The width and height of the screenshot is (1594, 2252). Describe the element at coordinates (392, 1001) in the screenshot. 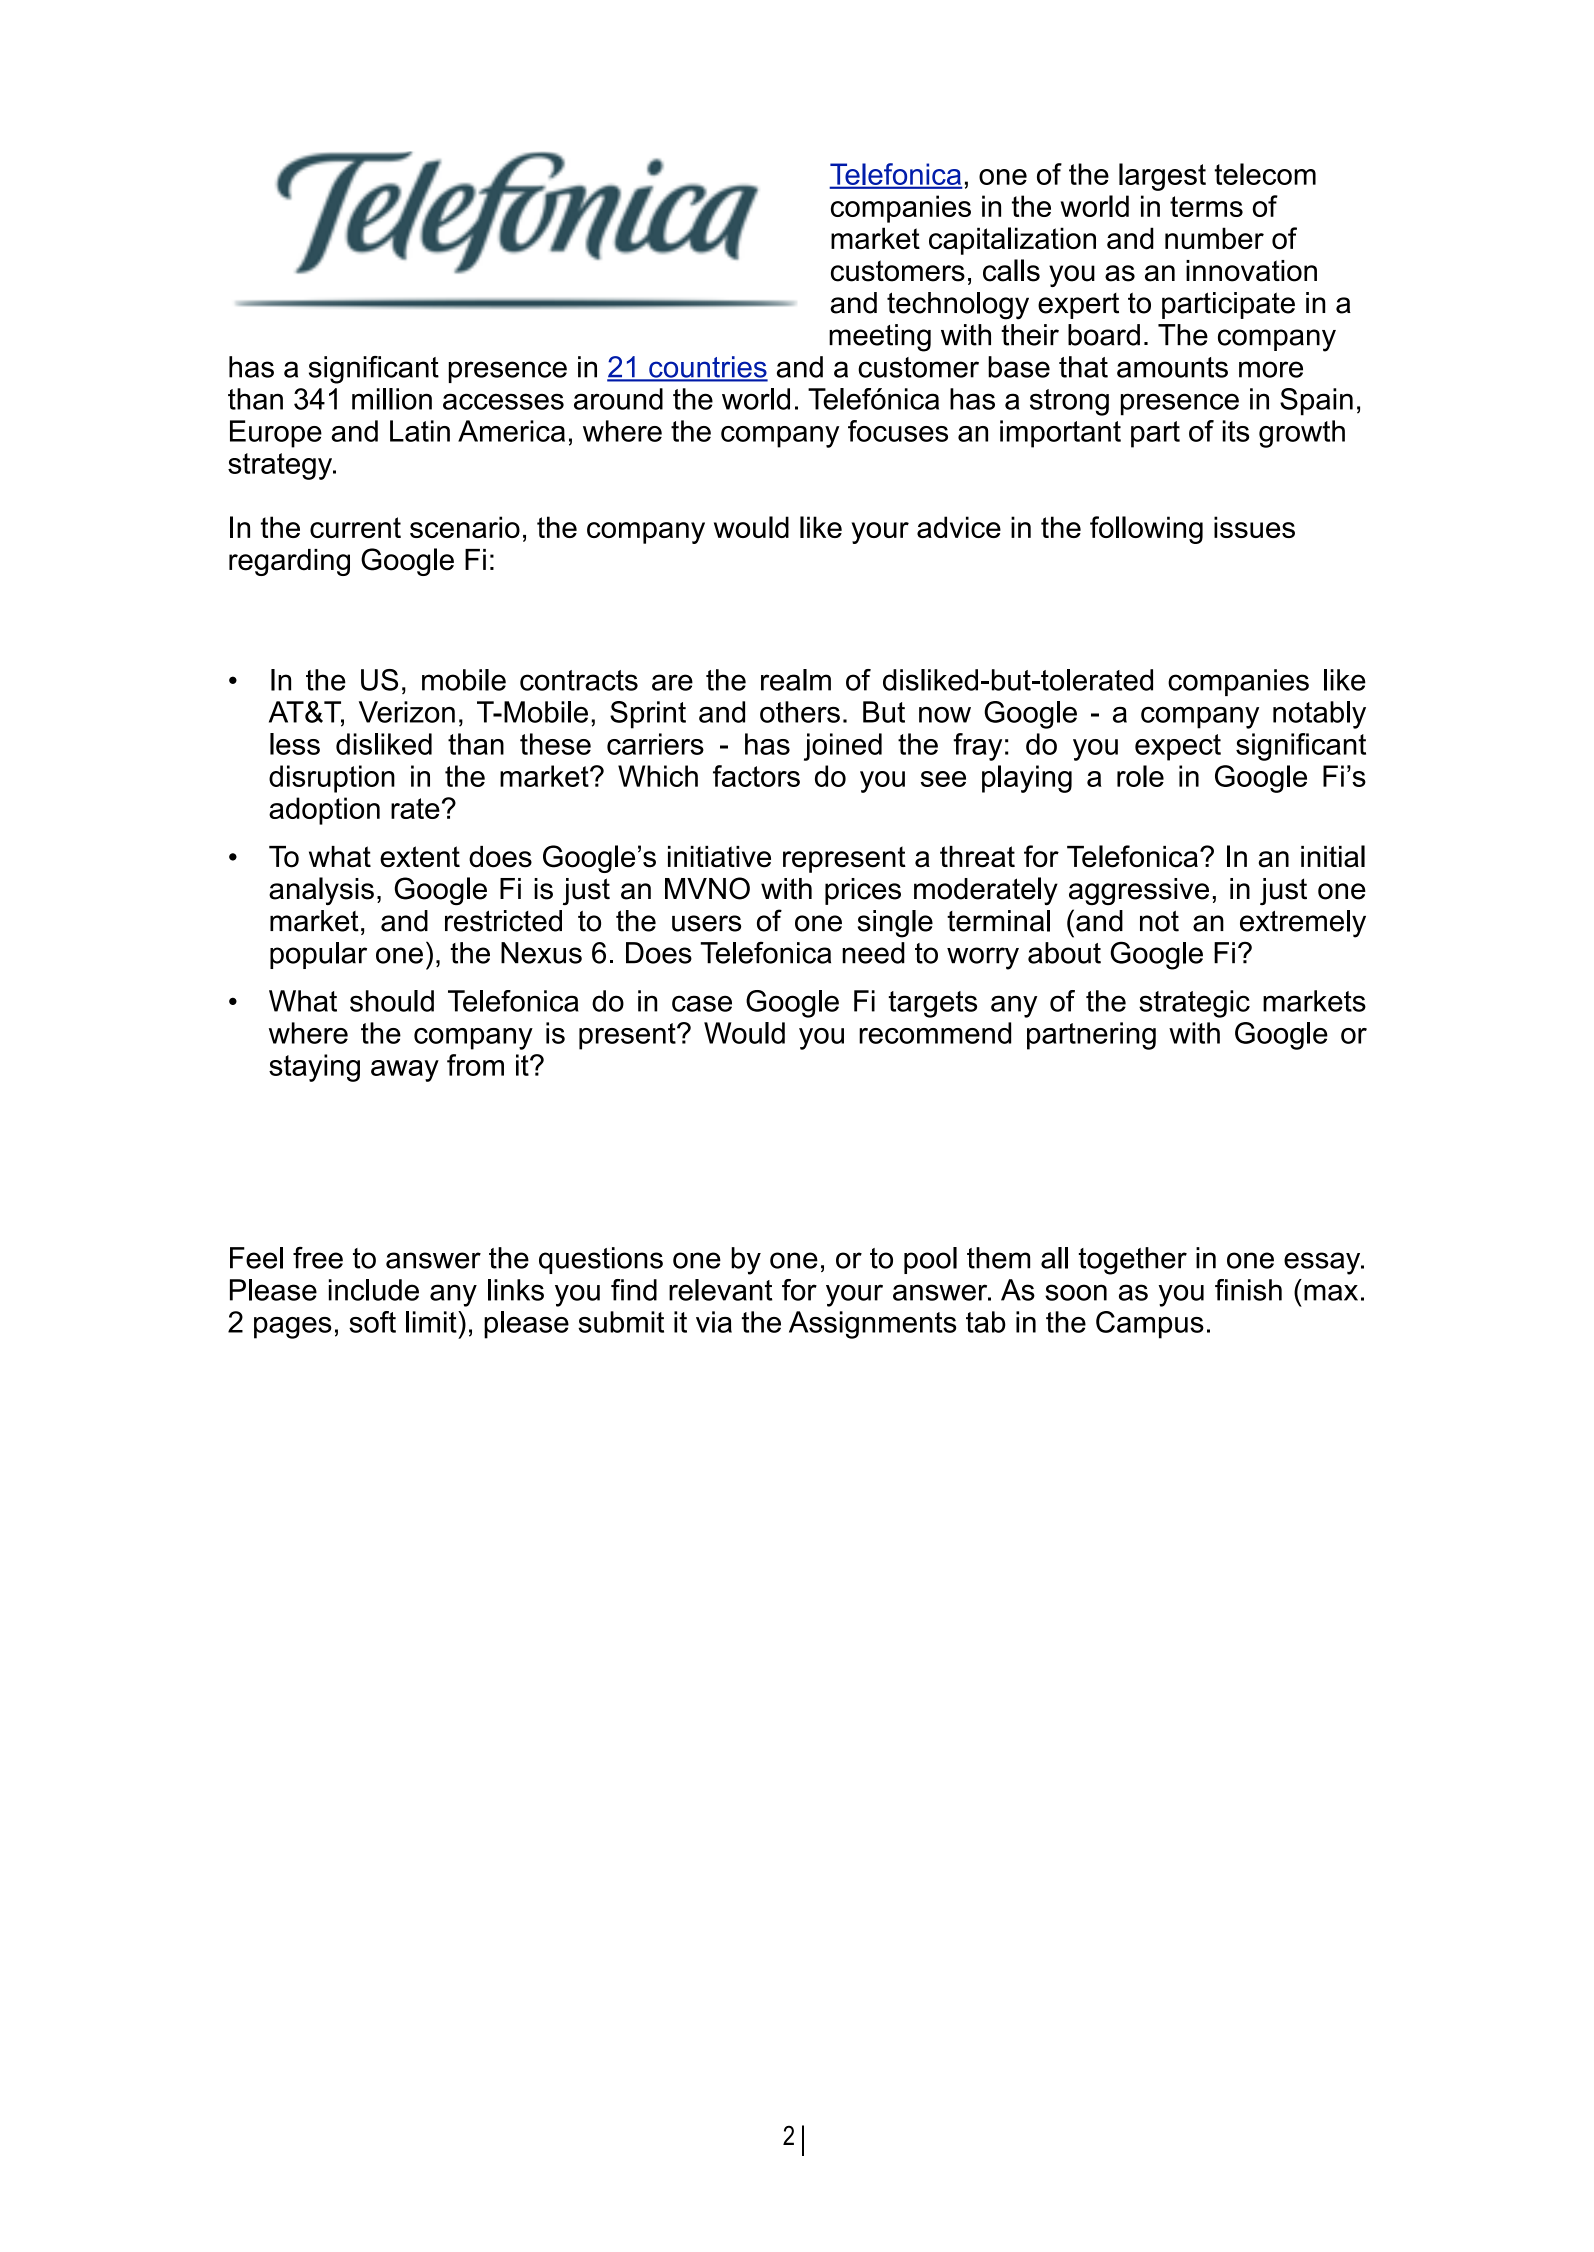

I see `should` at that location.
